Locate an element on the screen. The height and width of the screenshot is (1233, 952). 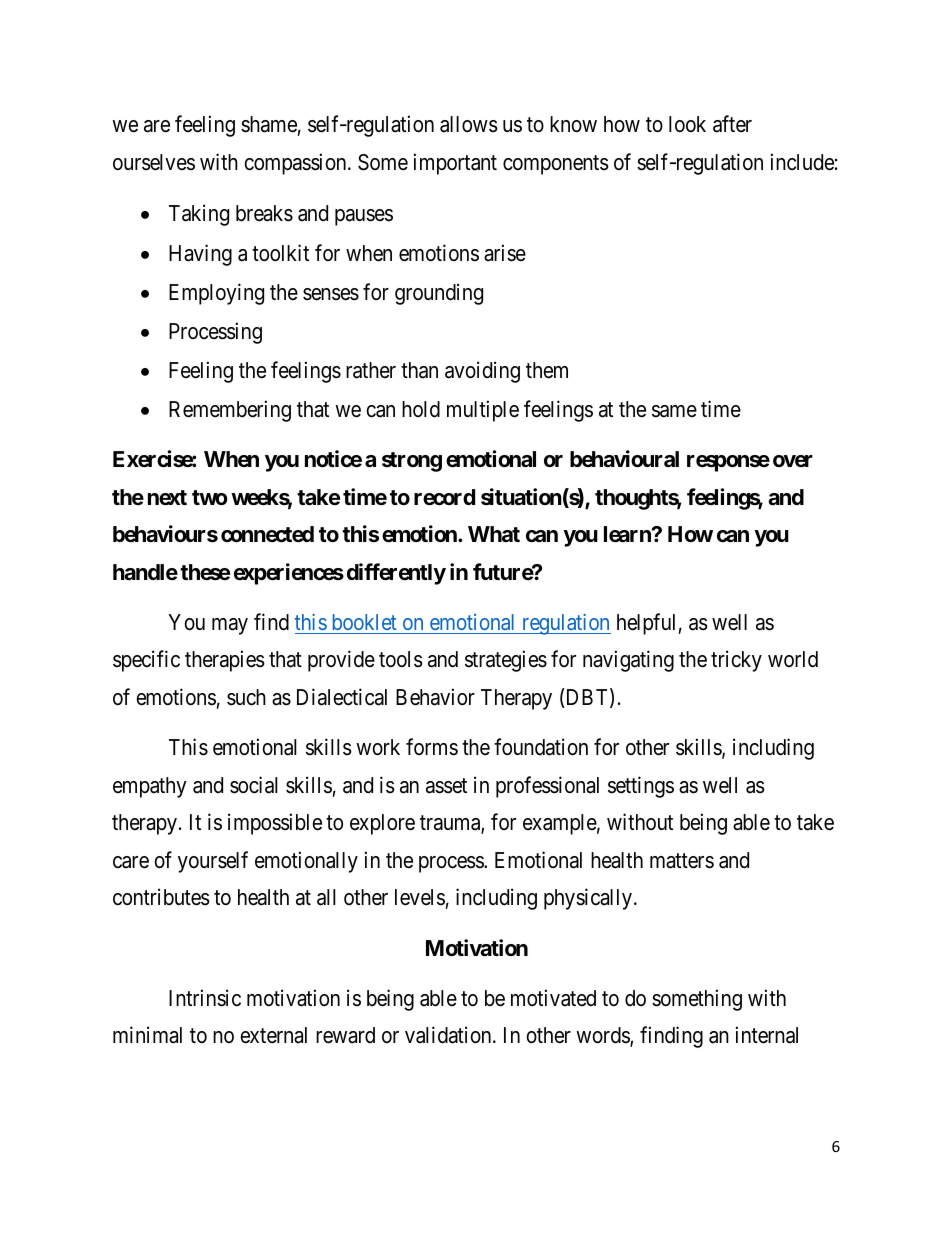
may is located at coordinates (230, 626).
